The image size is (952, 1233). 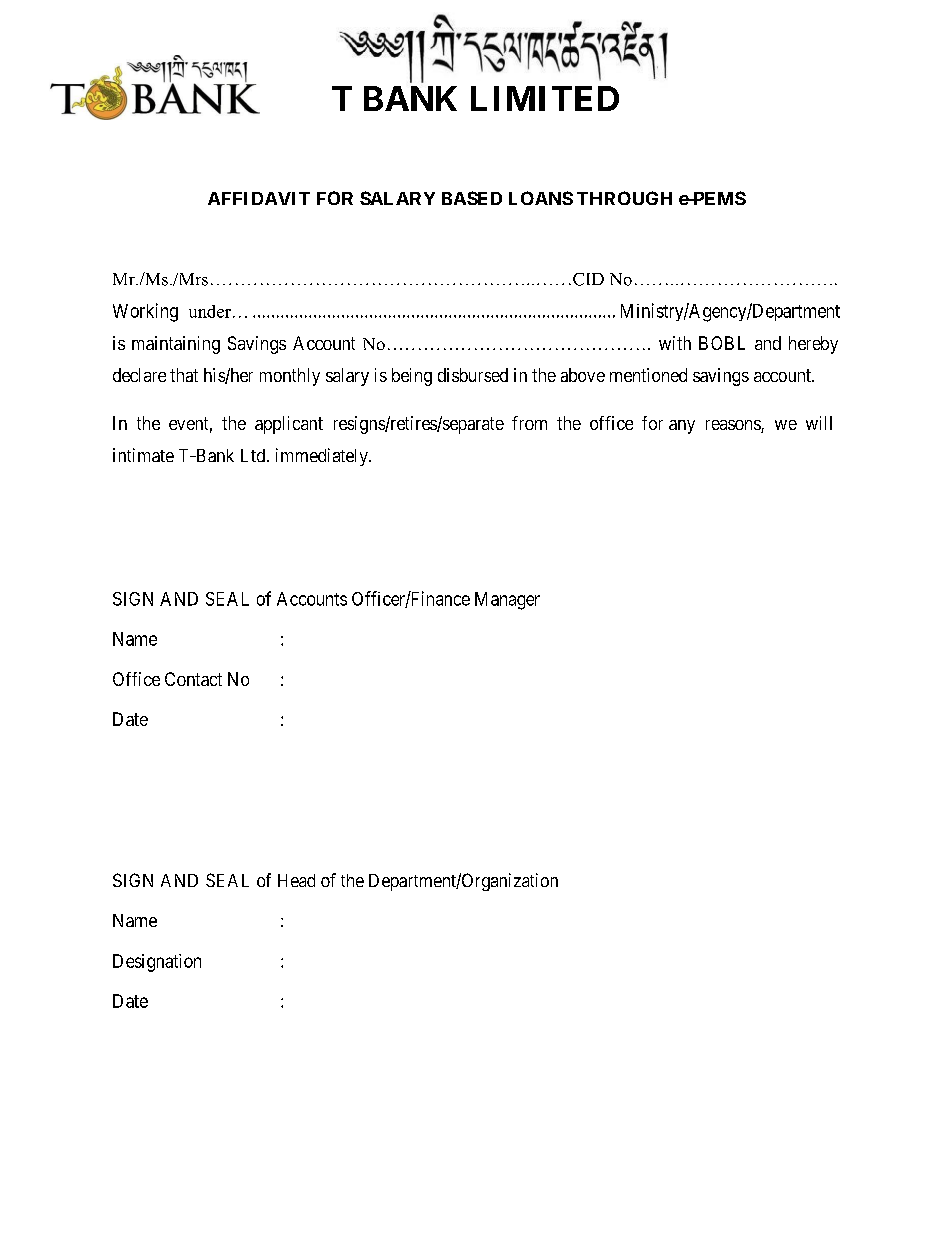 I want to click on Head, so click(x=296, y=880).
